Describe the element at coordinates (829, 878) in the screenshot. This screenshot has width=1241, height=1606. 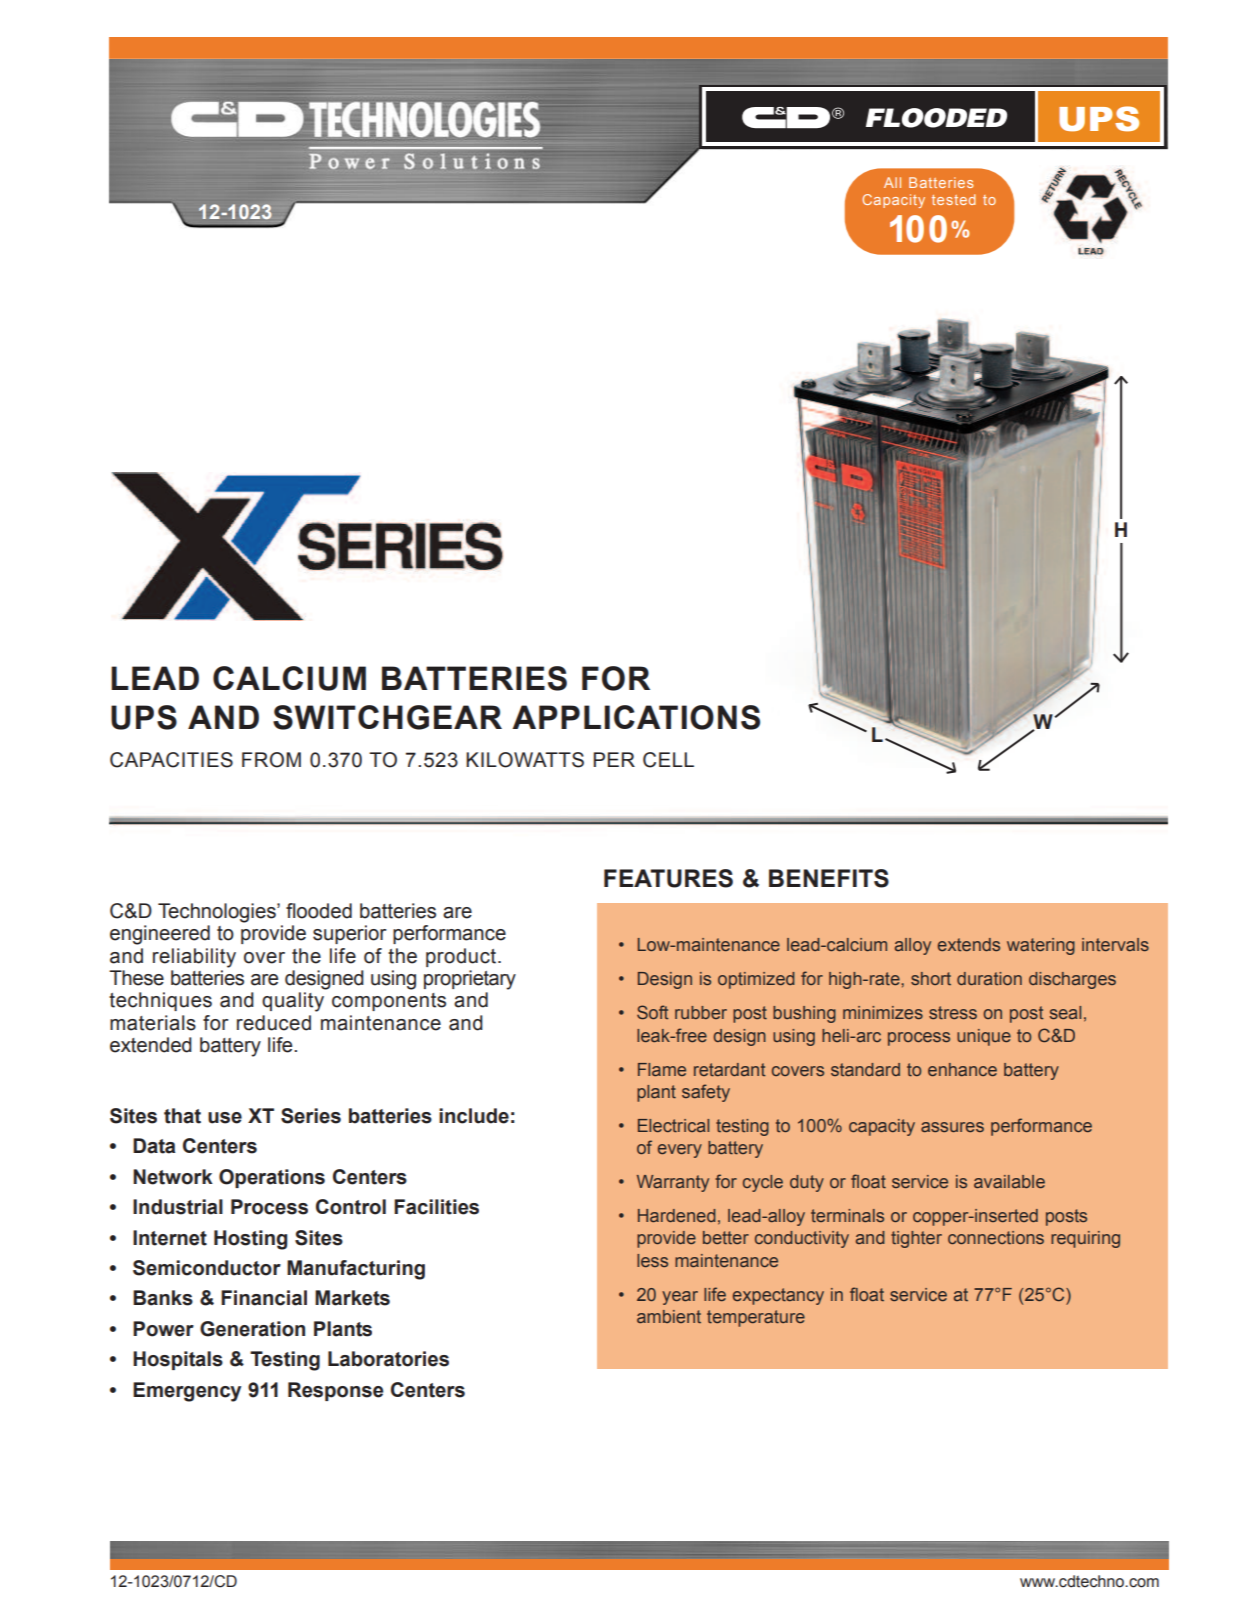
I see `BENEFITS` at that location.
